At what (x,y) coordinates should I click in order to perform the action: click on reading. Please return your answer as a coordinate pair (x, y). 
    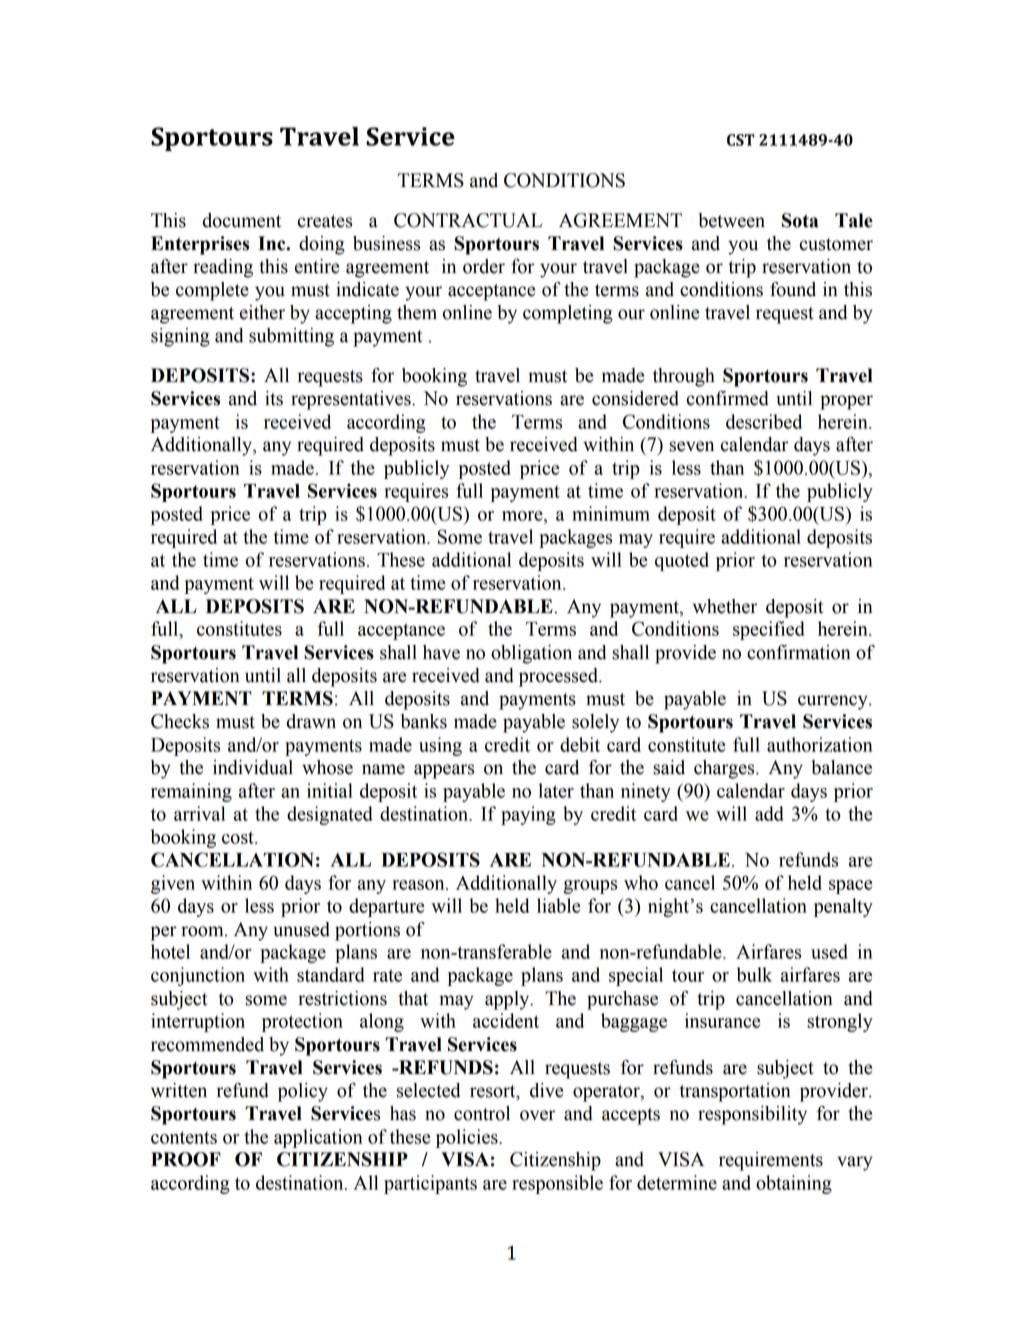
    Looking at the image, I should click on (223, 268).
